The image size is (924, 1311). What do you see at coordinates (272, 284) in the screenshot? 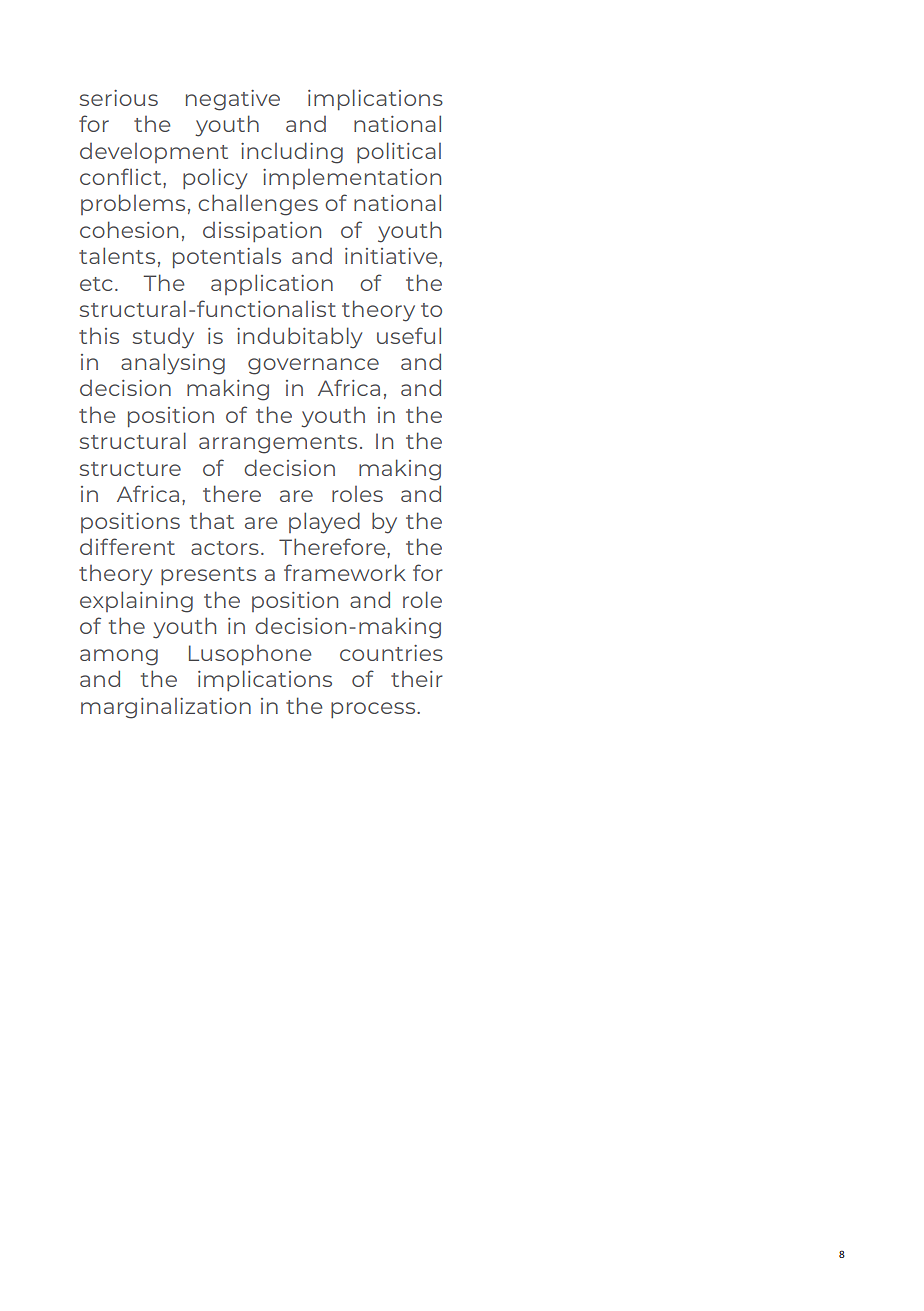
I see `application` at bounding box center [272, 284].
